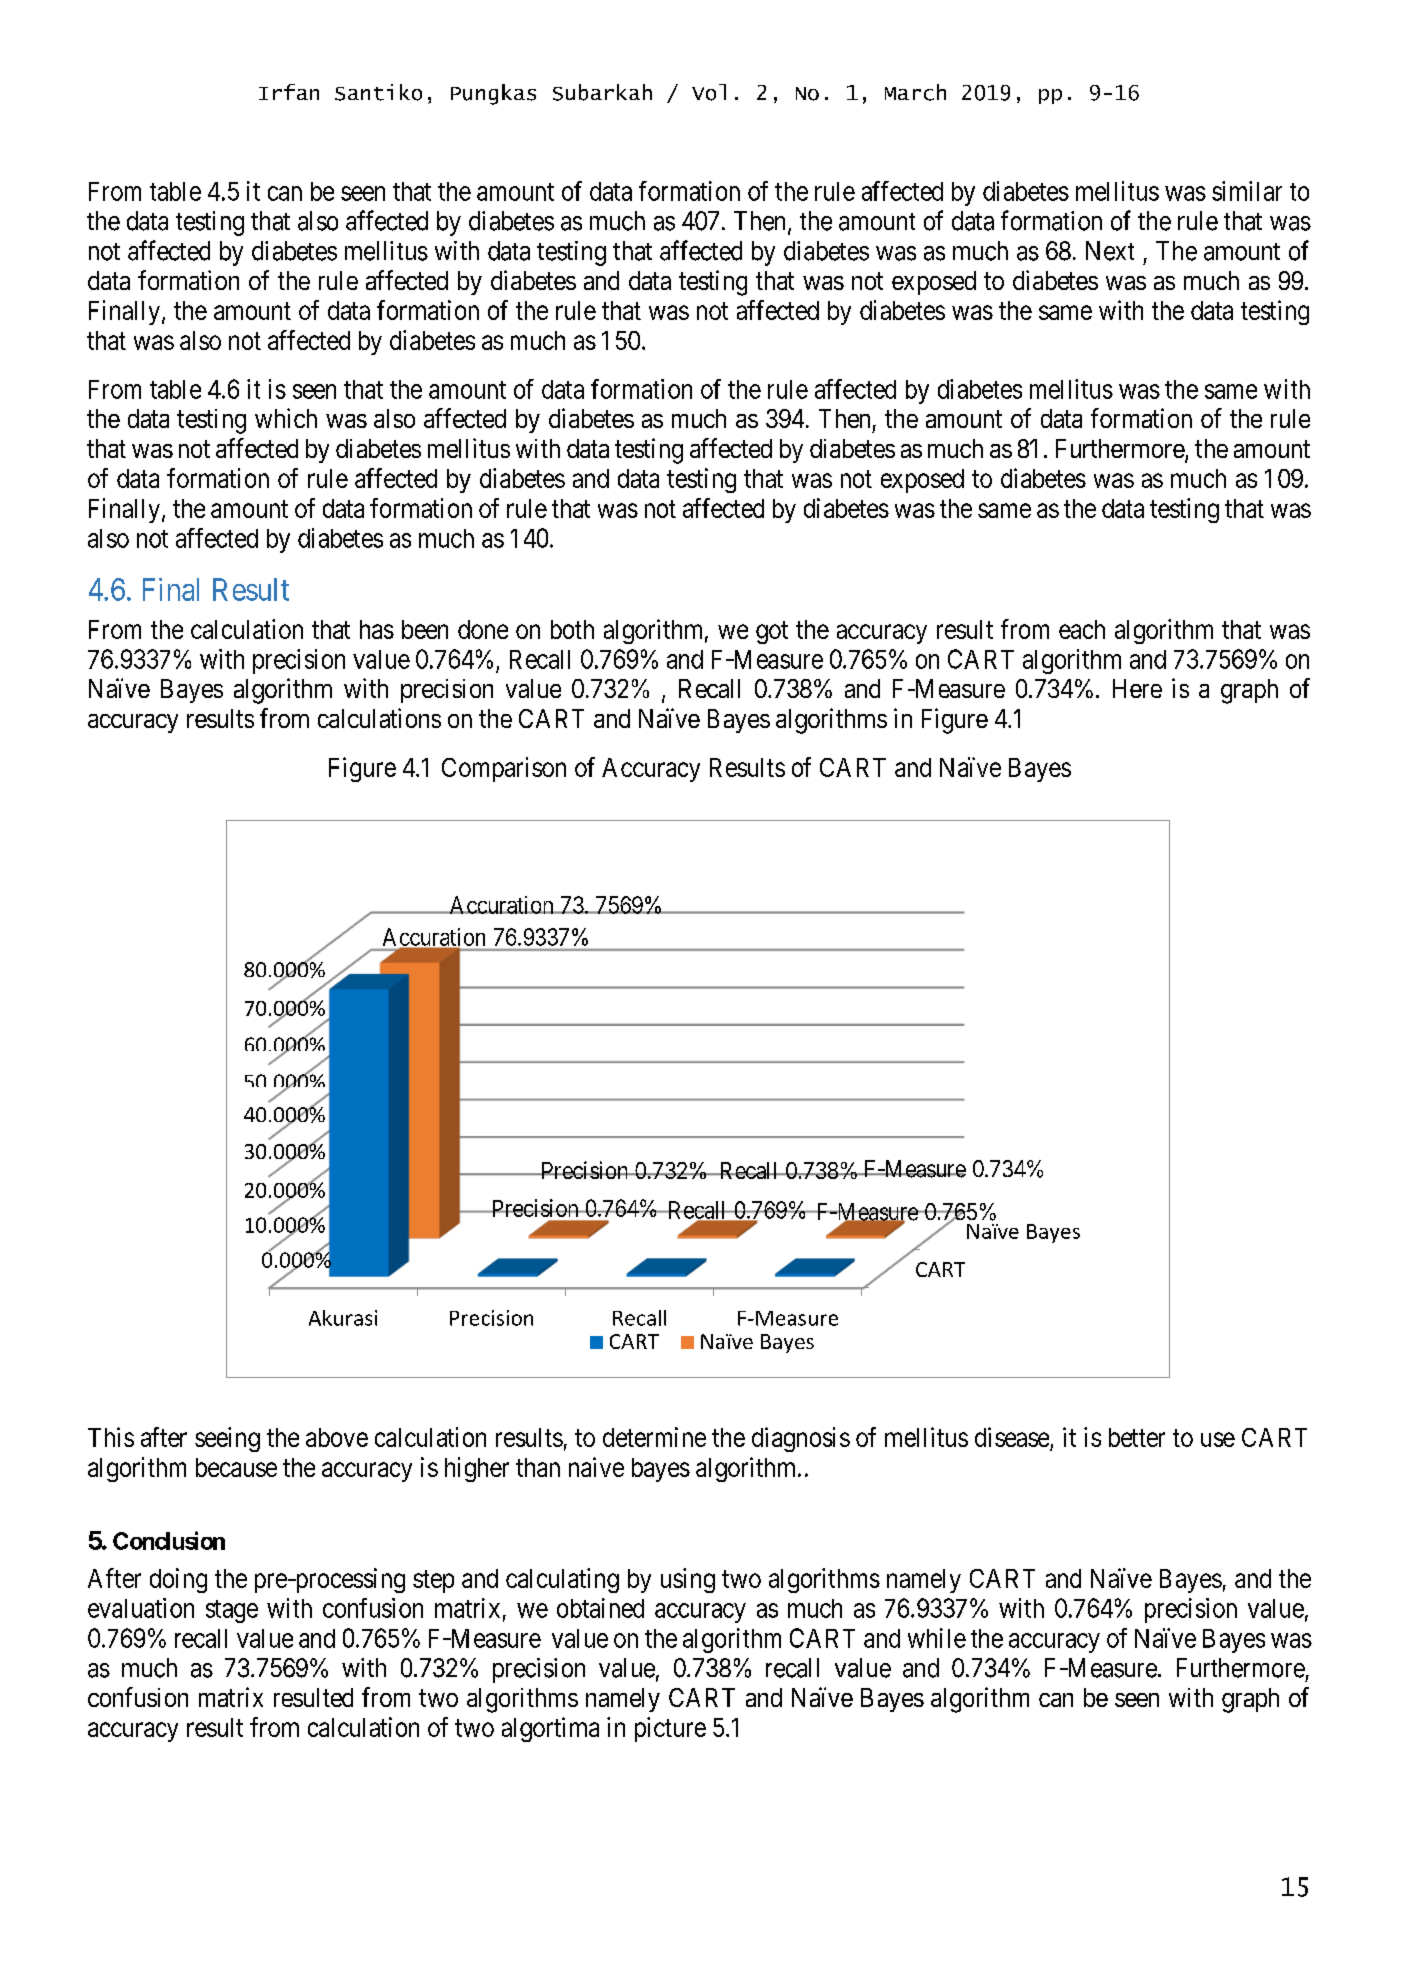  I want to click on has, so click(377, 629).
